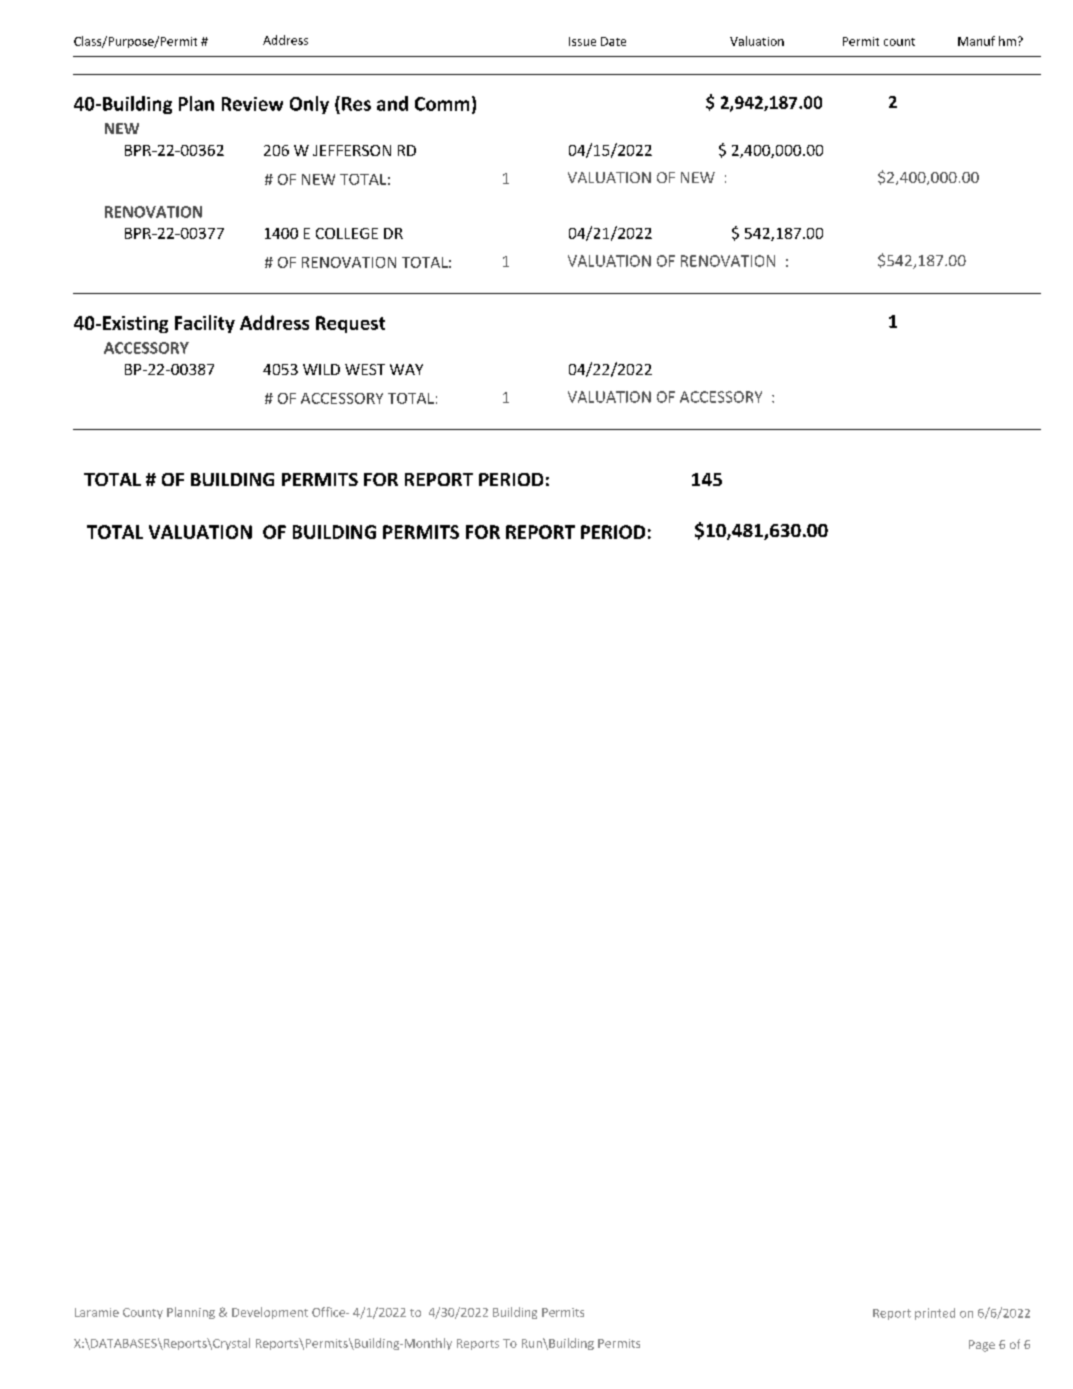 The image size is (1073, 1389). I want to click on printed, so click(935, 1314).
